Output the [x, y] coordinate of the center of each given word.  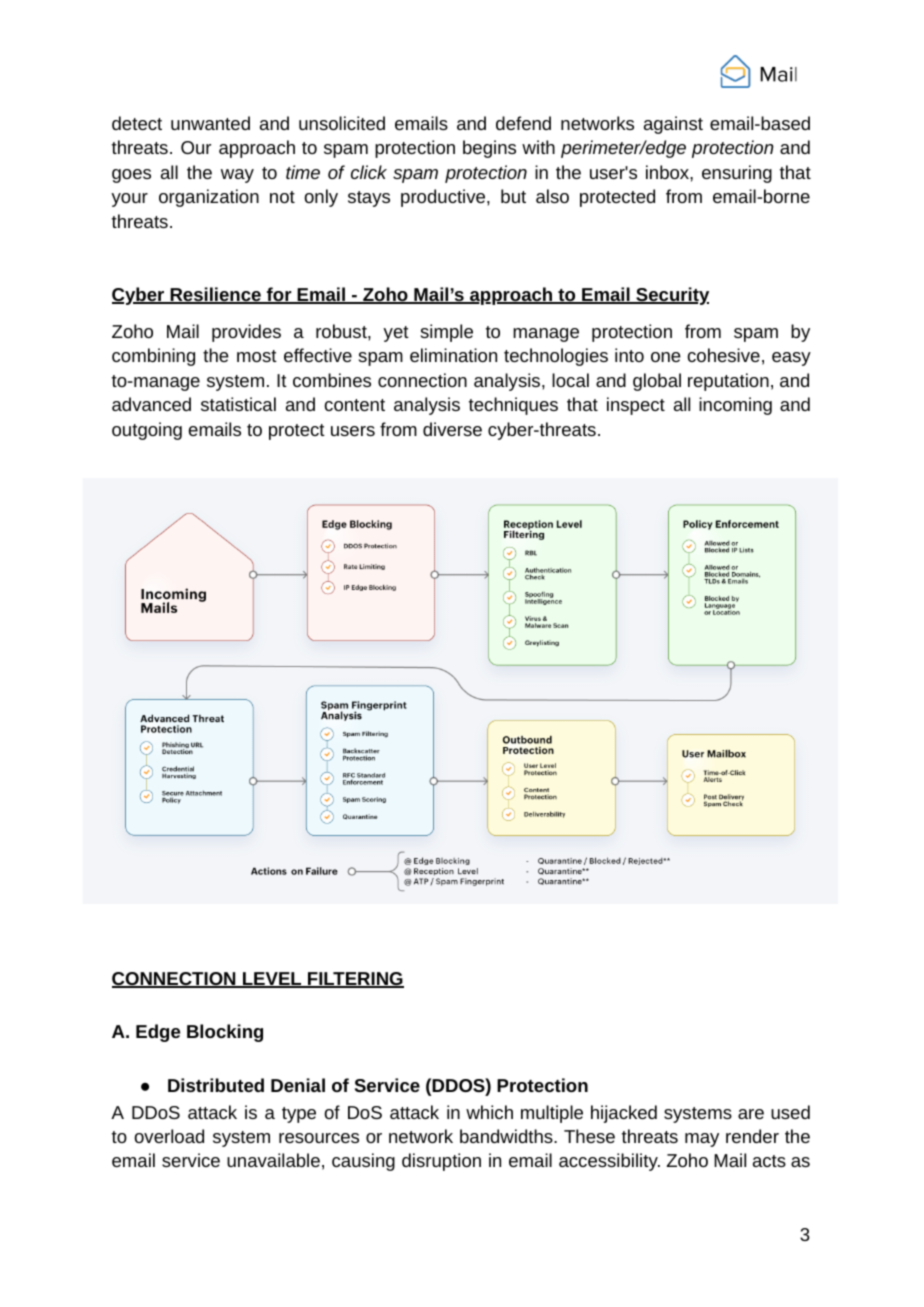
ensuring [737, 174]
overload [169, 1136]
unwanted [210, 123]
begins [489, 149]
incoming [735, 406]
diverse [452, 429]
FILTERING [355, 980]
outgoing [147, 431]
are [751, 1114]
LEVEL [272, 980]
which [489, 1112]
